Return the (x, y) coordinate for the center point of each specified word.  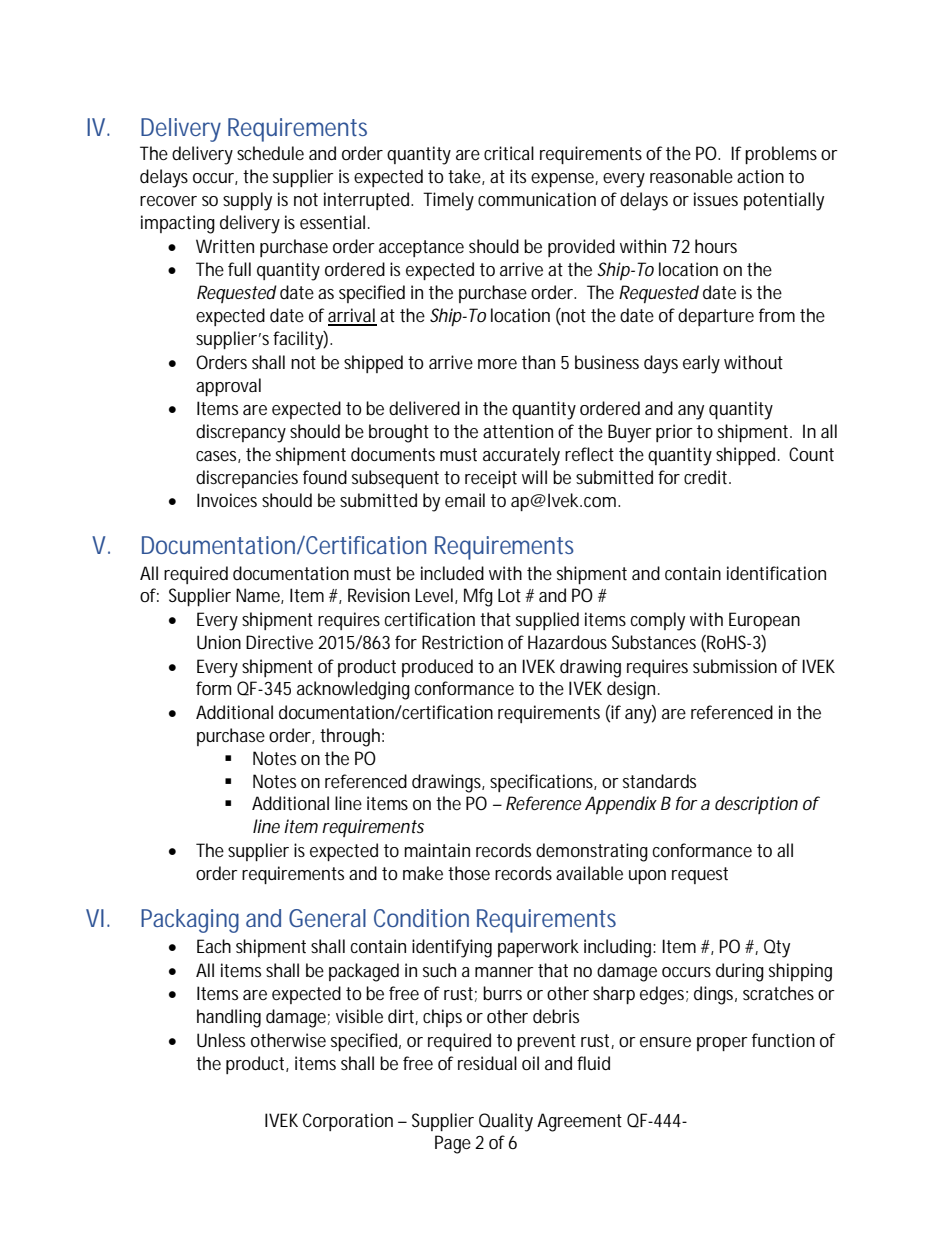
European (764, 621)
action (760, 176)
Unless (221, 1040)
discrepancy (241, 433)
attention (518, 431)
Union (219, 642)
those (469, 873)
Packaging (190, 921)
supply (247, 201)
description (756, 805)
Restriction (462, 642)
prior (674, 433)
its (518, 176)
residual (487, 1063)
